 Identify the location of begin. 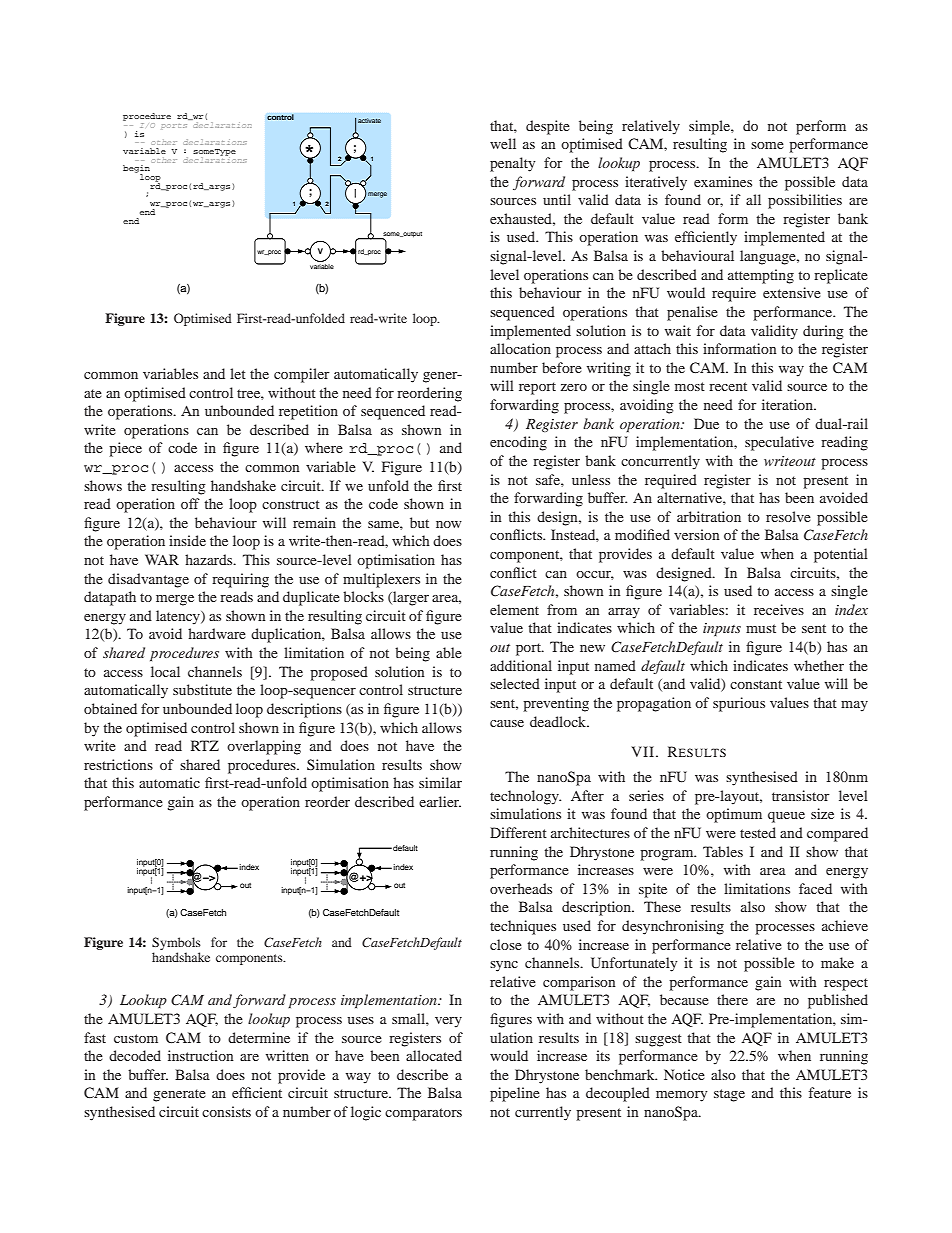
(136, 170).
